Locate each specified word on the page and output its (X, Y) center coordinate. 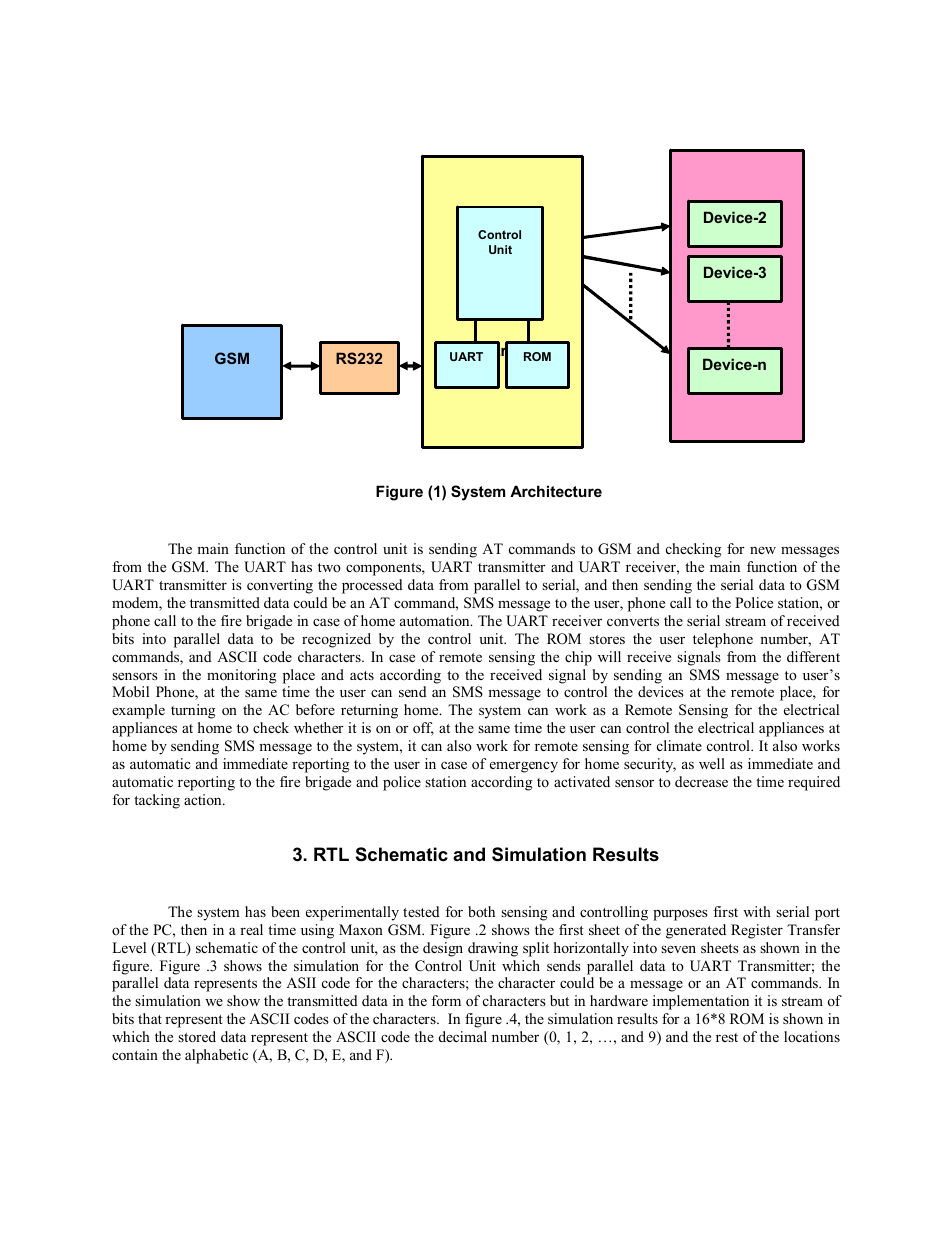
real (251, 929)
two (329, 567)
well (712, 763)
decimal (463, 1036)
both (481, 911)
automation (436, 620)
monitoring (241, 676)
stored (197, 1036)
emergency (524, 767)
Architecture (556, 491)
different (813, 656)
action (204, 799)
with (757, 911)
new (763, 550)
